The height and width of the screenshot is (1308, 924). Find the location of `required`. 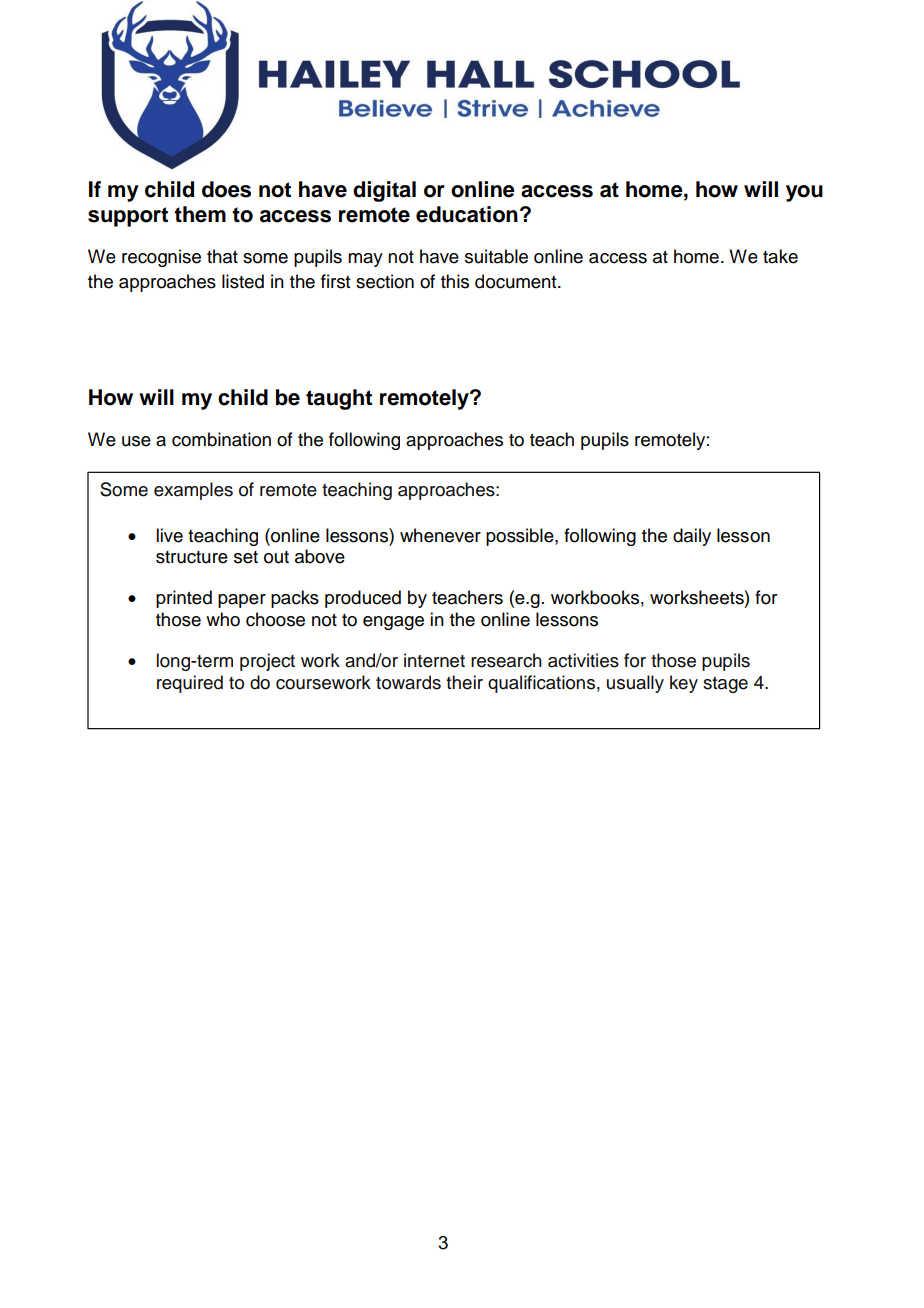

required is located at coordinates (190, 684).
